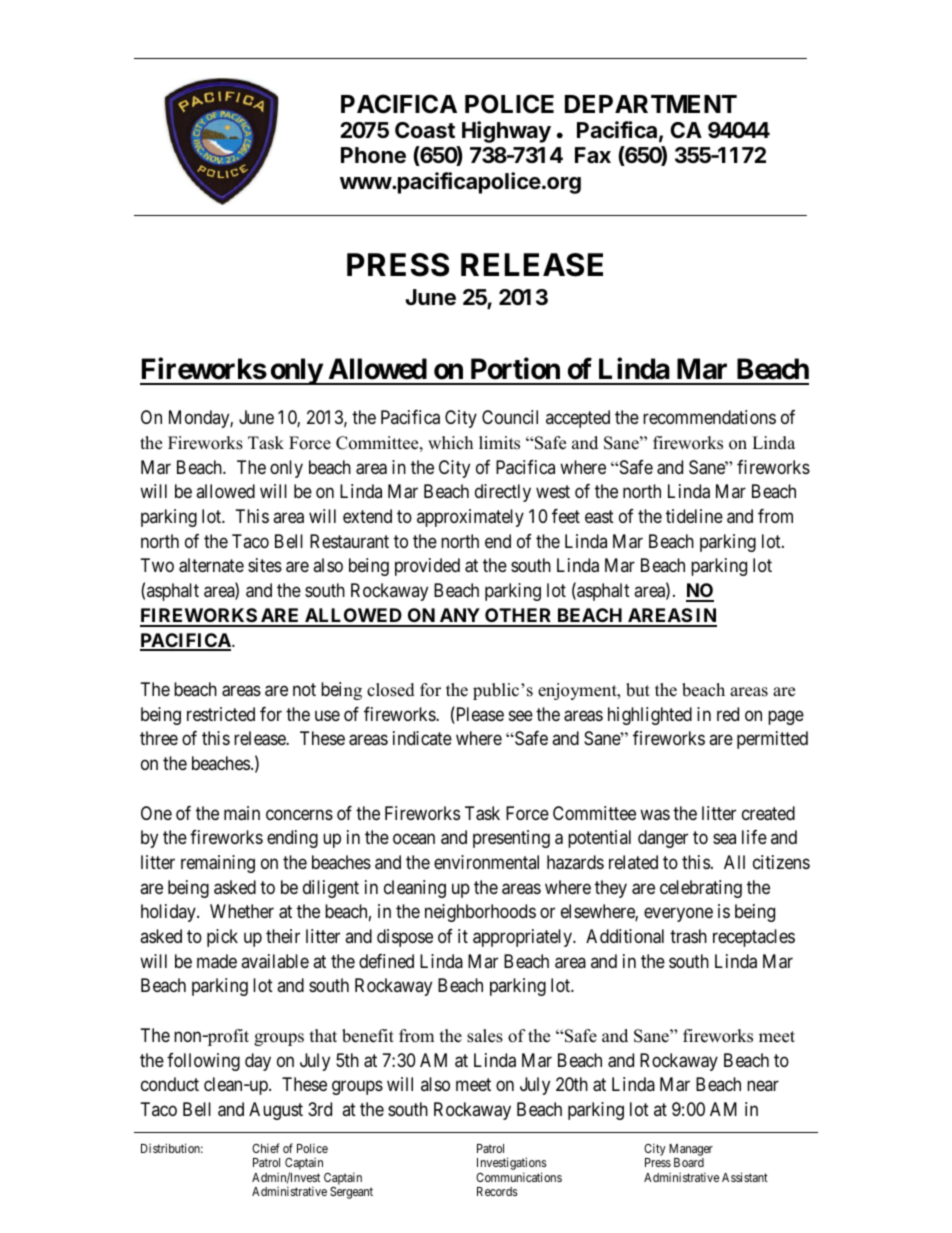 This image has height=1233, width=952. Describe the element at coordinates (506, 132) in the image. I see `Highway` at that location.
